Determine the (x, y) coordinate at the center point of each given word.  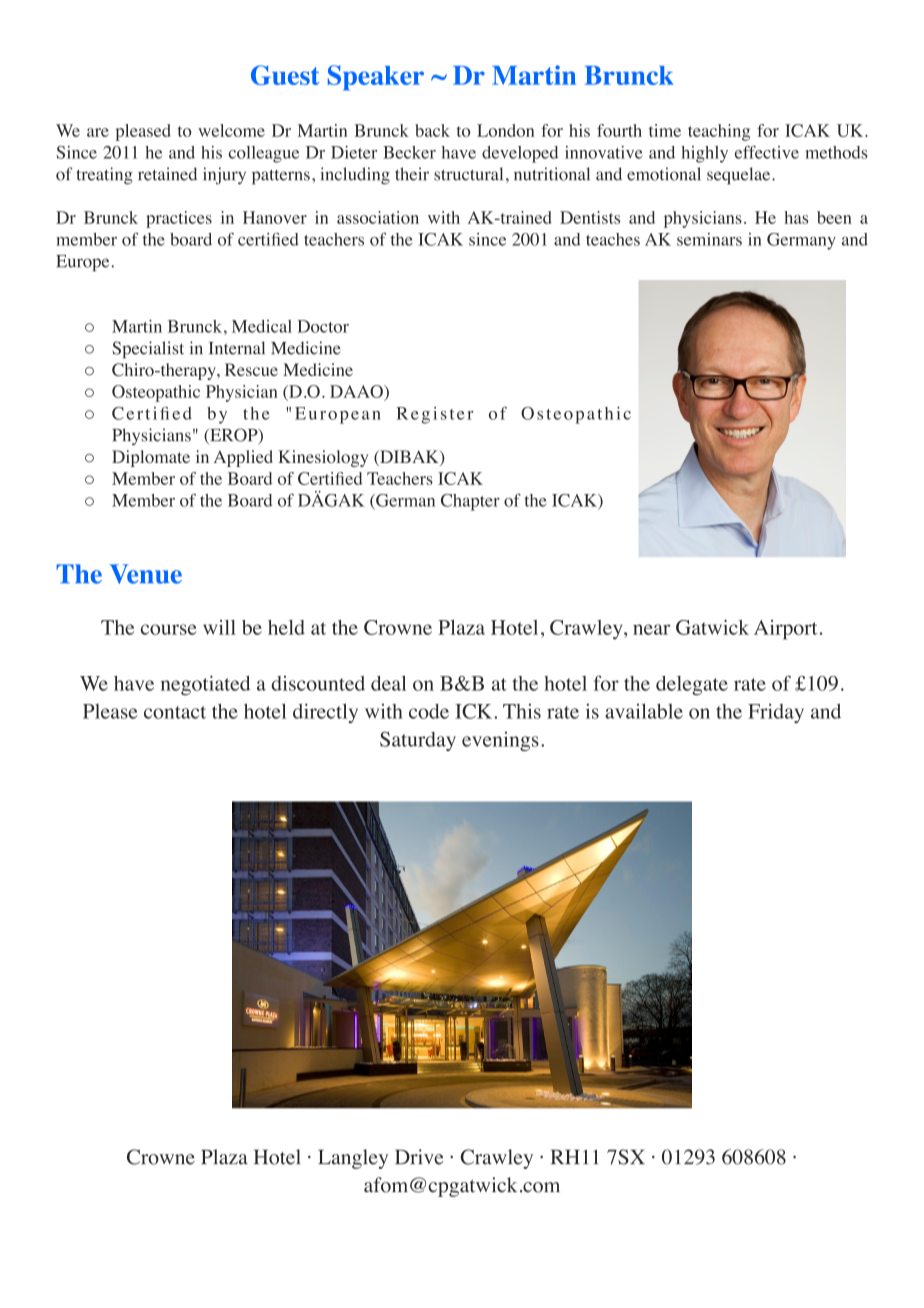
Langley (353, 1159)
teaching (719, 132)
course (169, 629)
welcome (231, 130)
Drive (419, 1157)
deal (388, 683)
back (432, 130)
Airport (785, 630)
